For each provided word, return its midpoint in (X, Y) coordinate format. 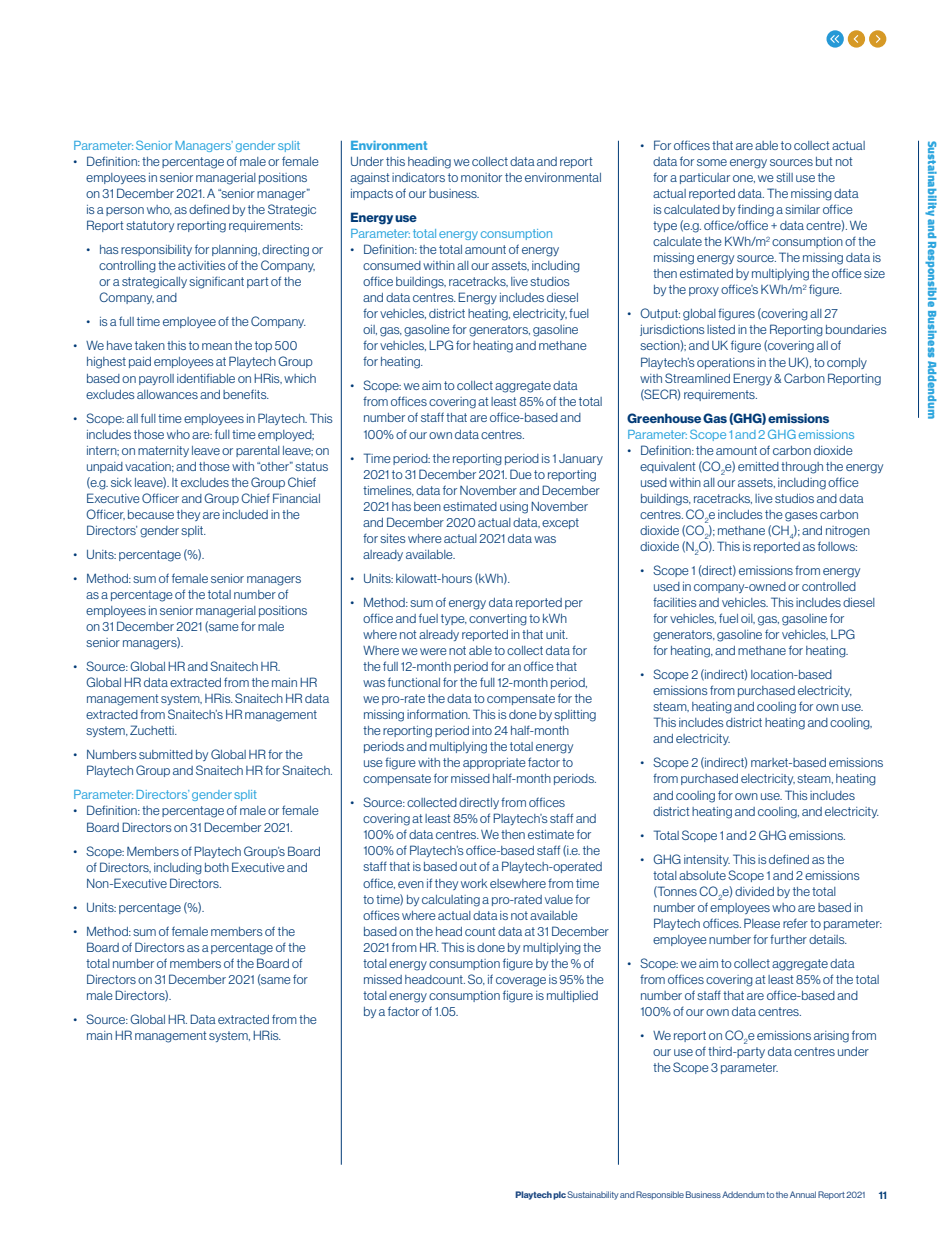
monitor (481, 177)
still (784, 177)
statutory (150, 226)
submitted (166, 754)
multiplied (572, 996)
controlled (829, 586)
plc (559, 1195)
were (433, 651)
